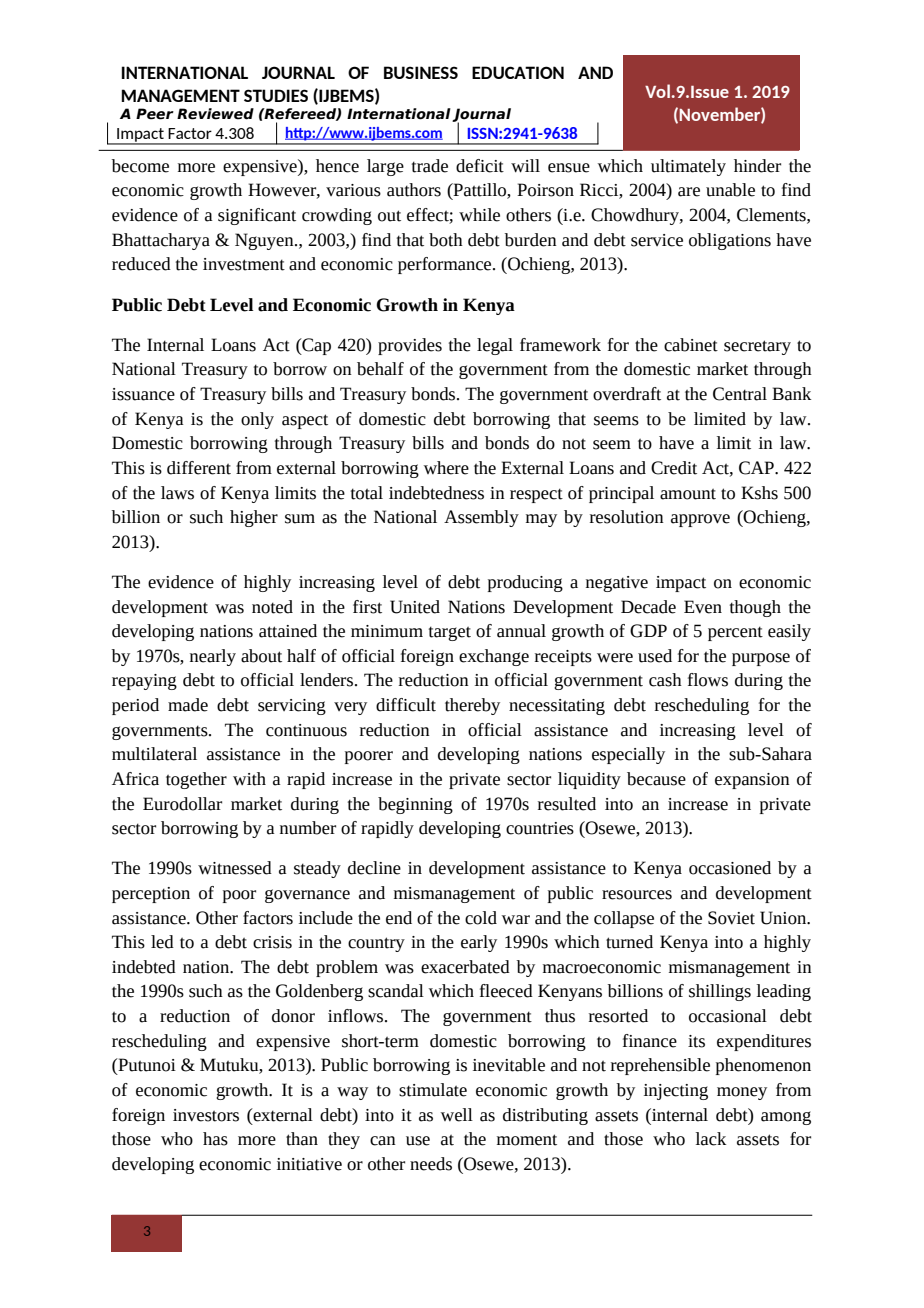  Describe the element at coordinates (421, 72) in the image. I see `BUSINESS` at that location.
